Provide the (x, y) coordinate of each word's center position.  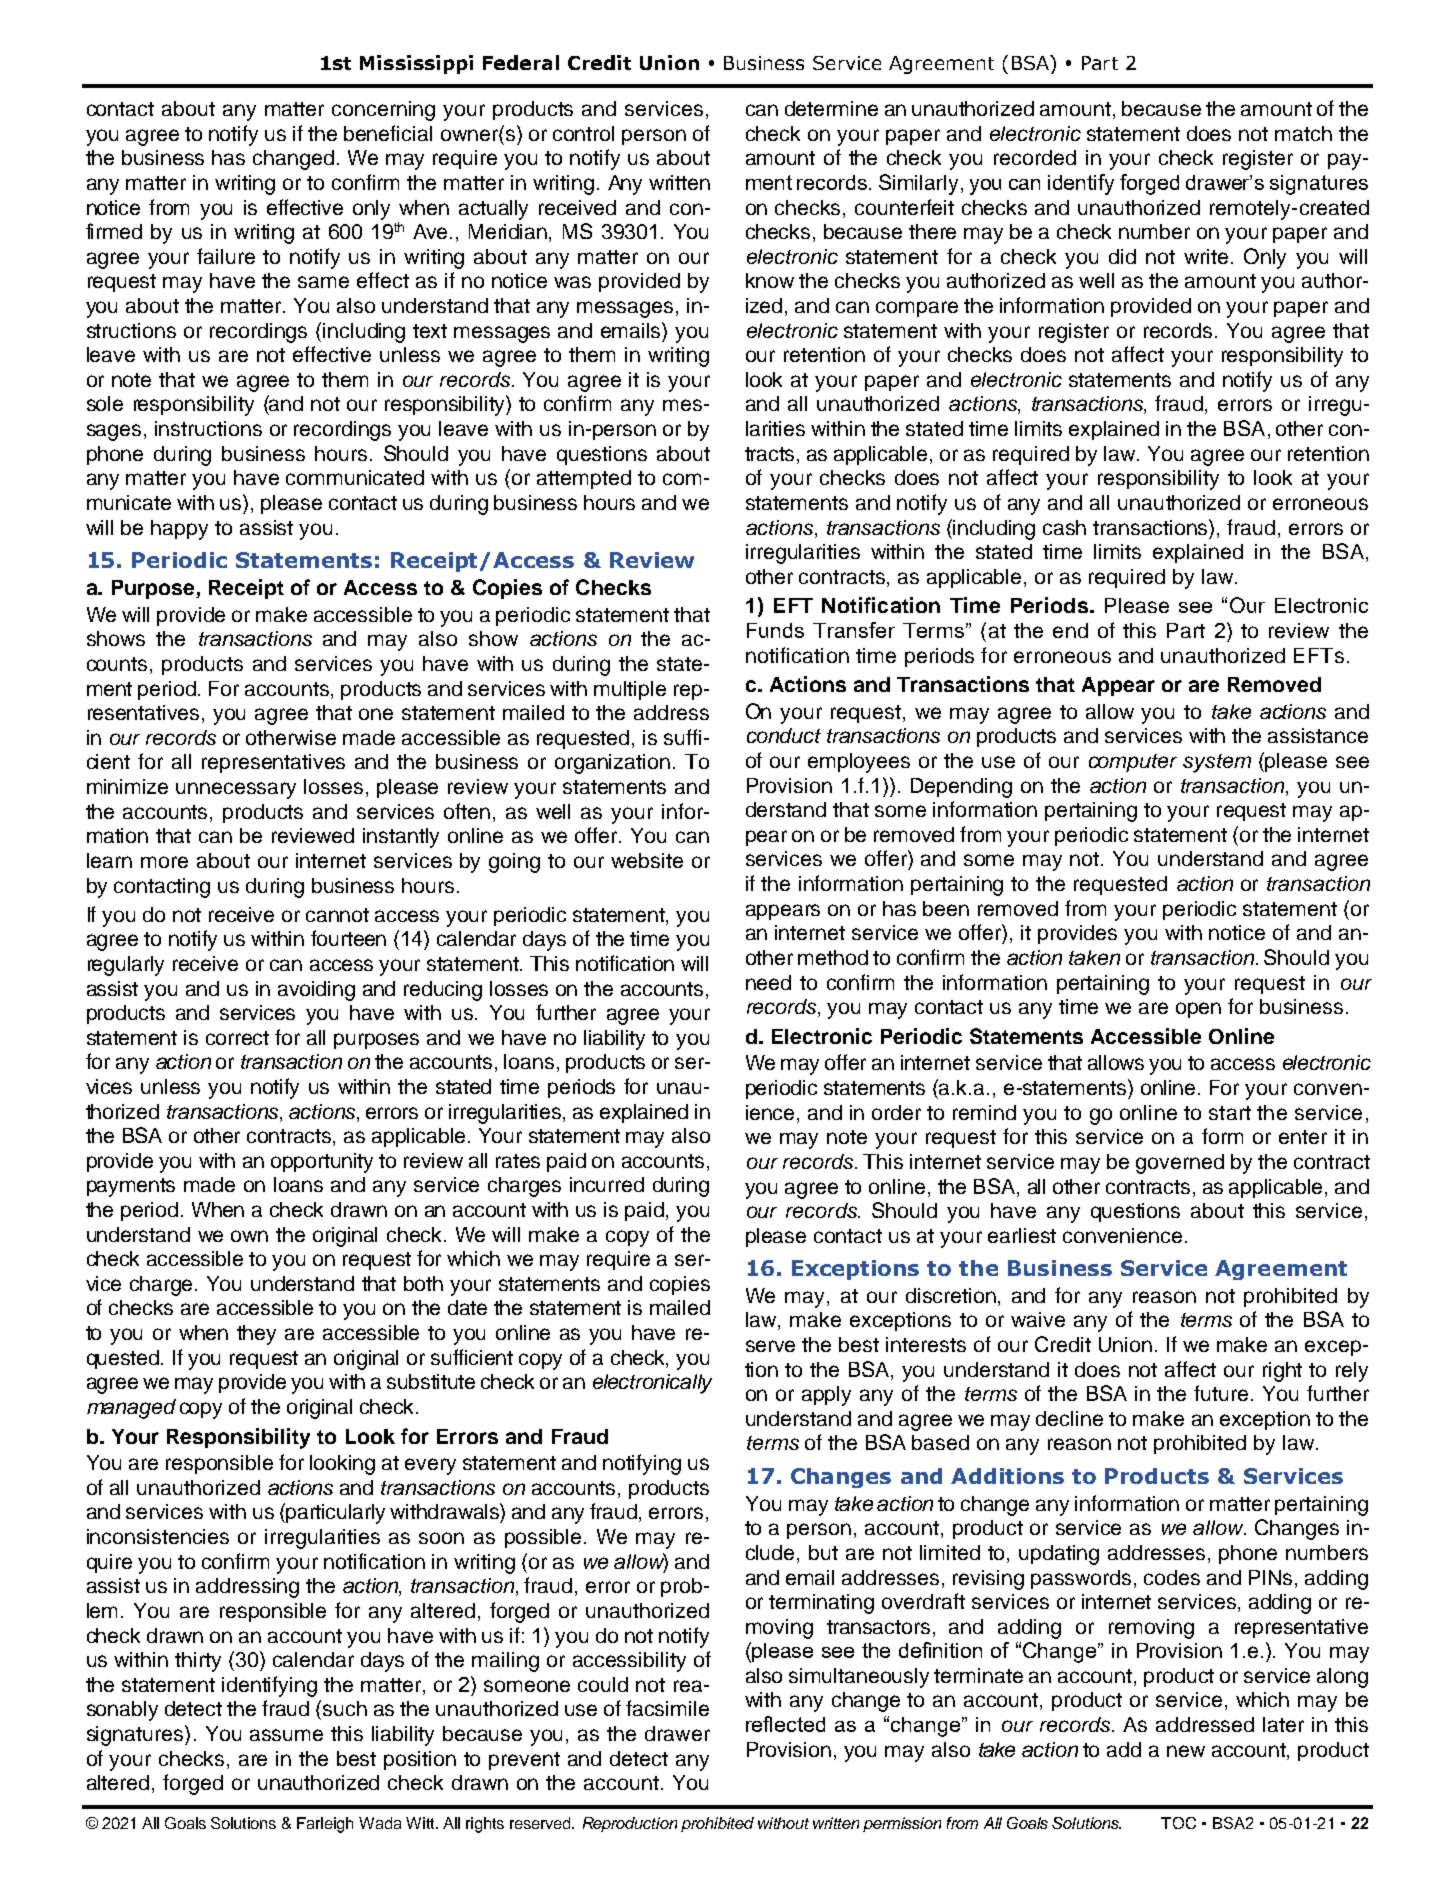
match (1303, 133)
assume (286, 1735)
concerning (383, 111)
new (1186, 1751)
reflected (785, 1724)
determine (831, 108)
